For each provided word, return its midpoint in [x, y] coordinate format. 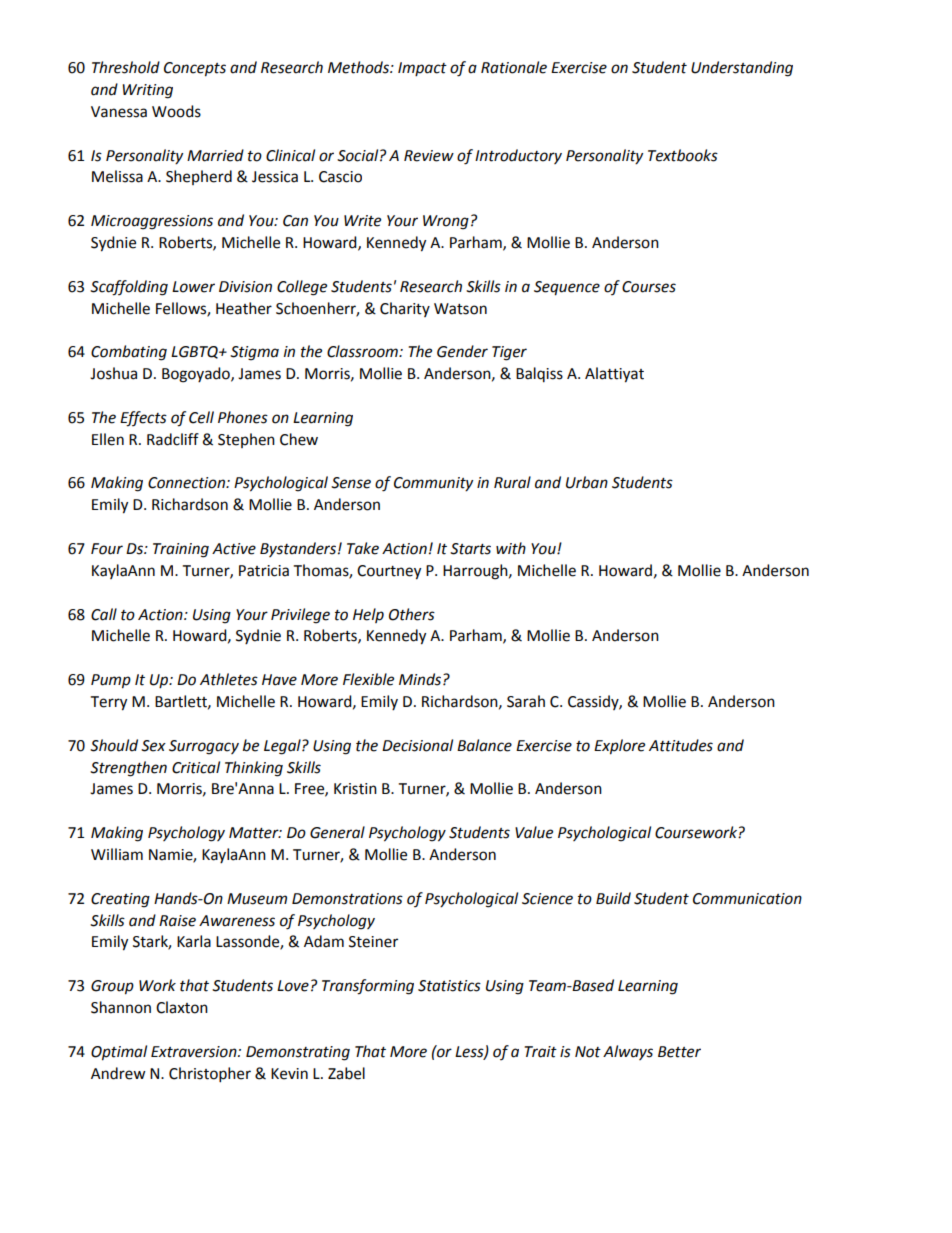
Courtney [389, 572]
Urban [587, 482]
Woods [176, 111]
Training [181, 550]
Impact [422, 69]
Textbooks [683, 155]
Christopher [210, 1075]
